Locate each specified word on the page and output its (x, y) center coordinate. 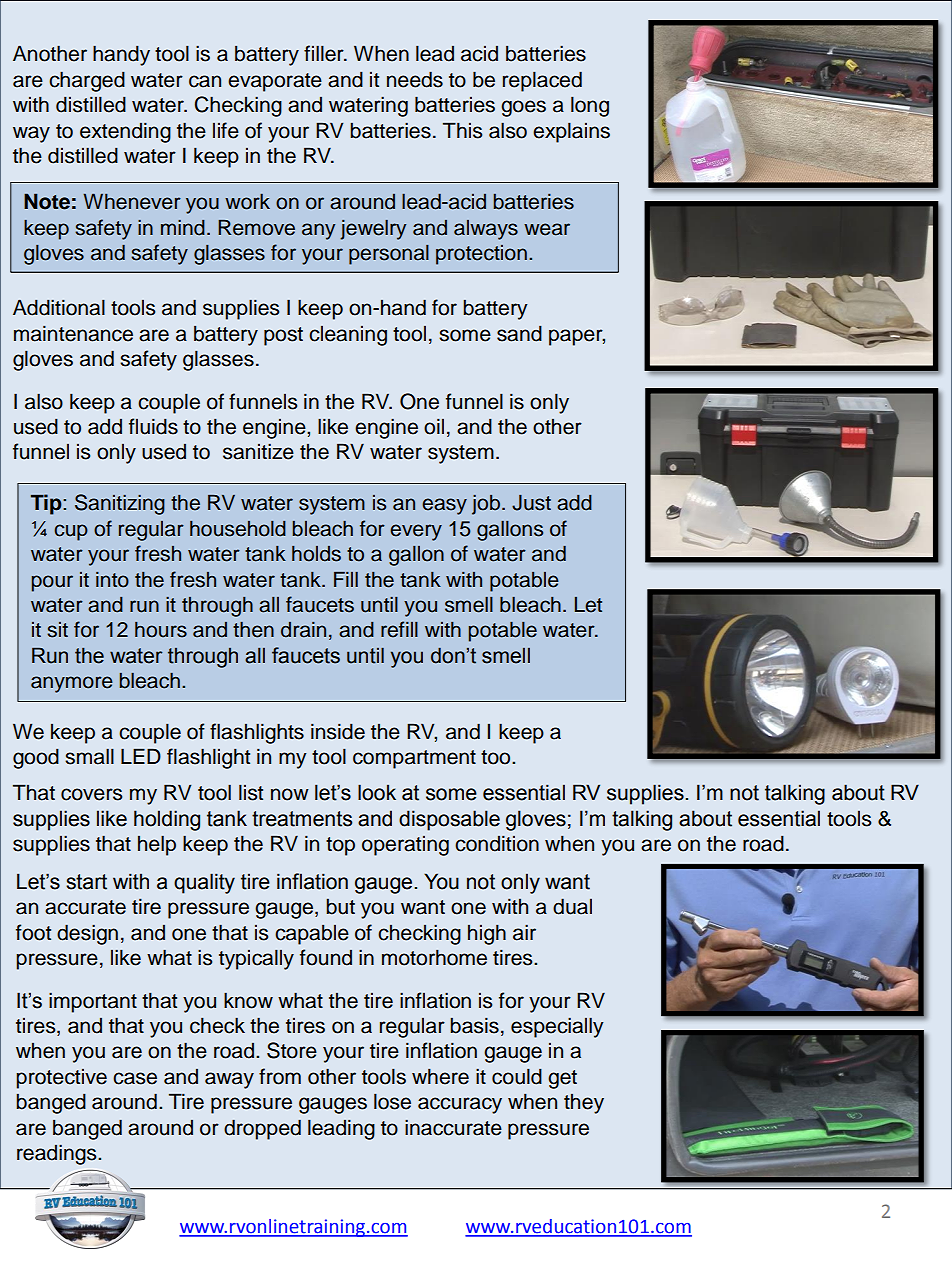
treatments (302, 819)
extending (125, 132)
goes (523, 108)
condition (497, 843)
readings (58, 1154)
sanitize (258, 451)
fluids (153, 426)
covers (91, 794)
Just (531, 503)
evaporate (275, 82)
